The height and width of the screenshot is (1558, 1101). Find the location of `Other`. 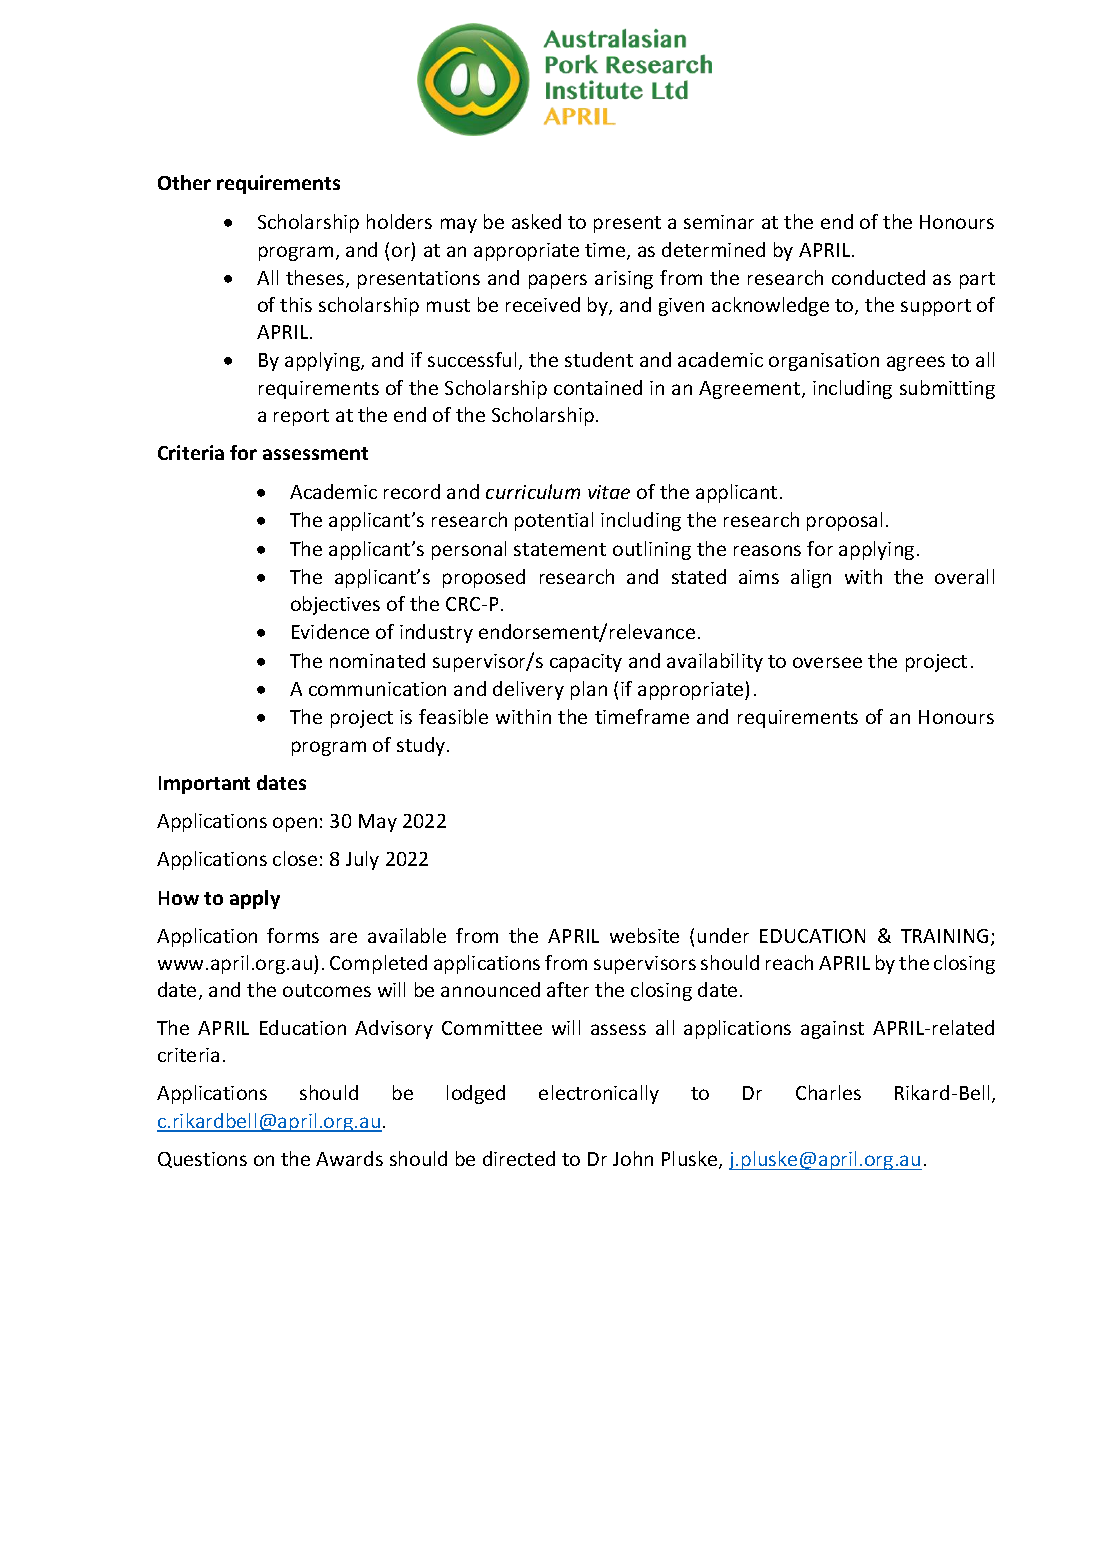

Other is located at coordinates (184, 182).
